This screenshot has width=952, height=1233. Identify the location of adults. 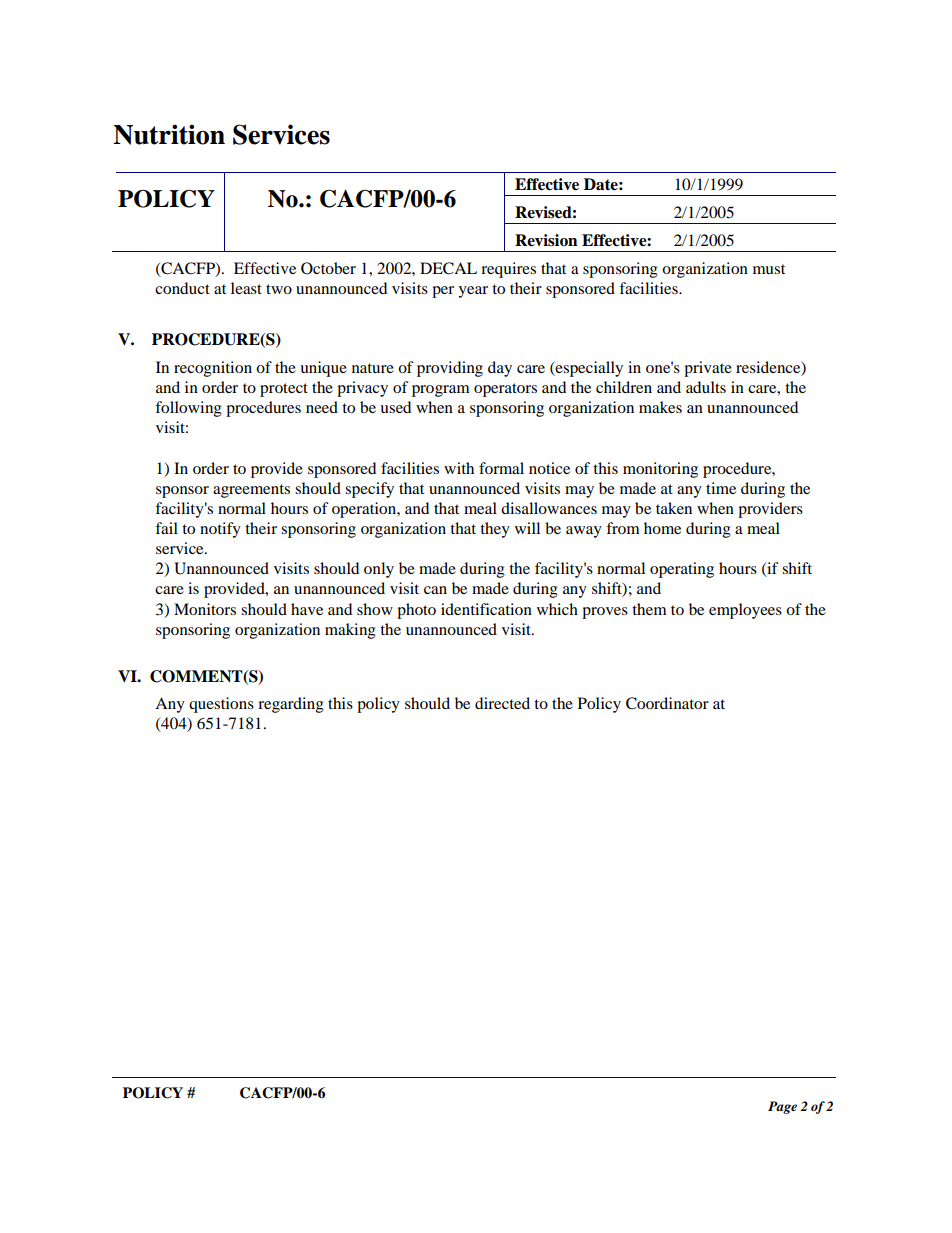
(706, 387).
